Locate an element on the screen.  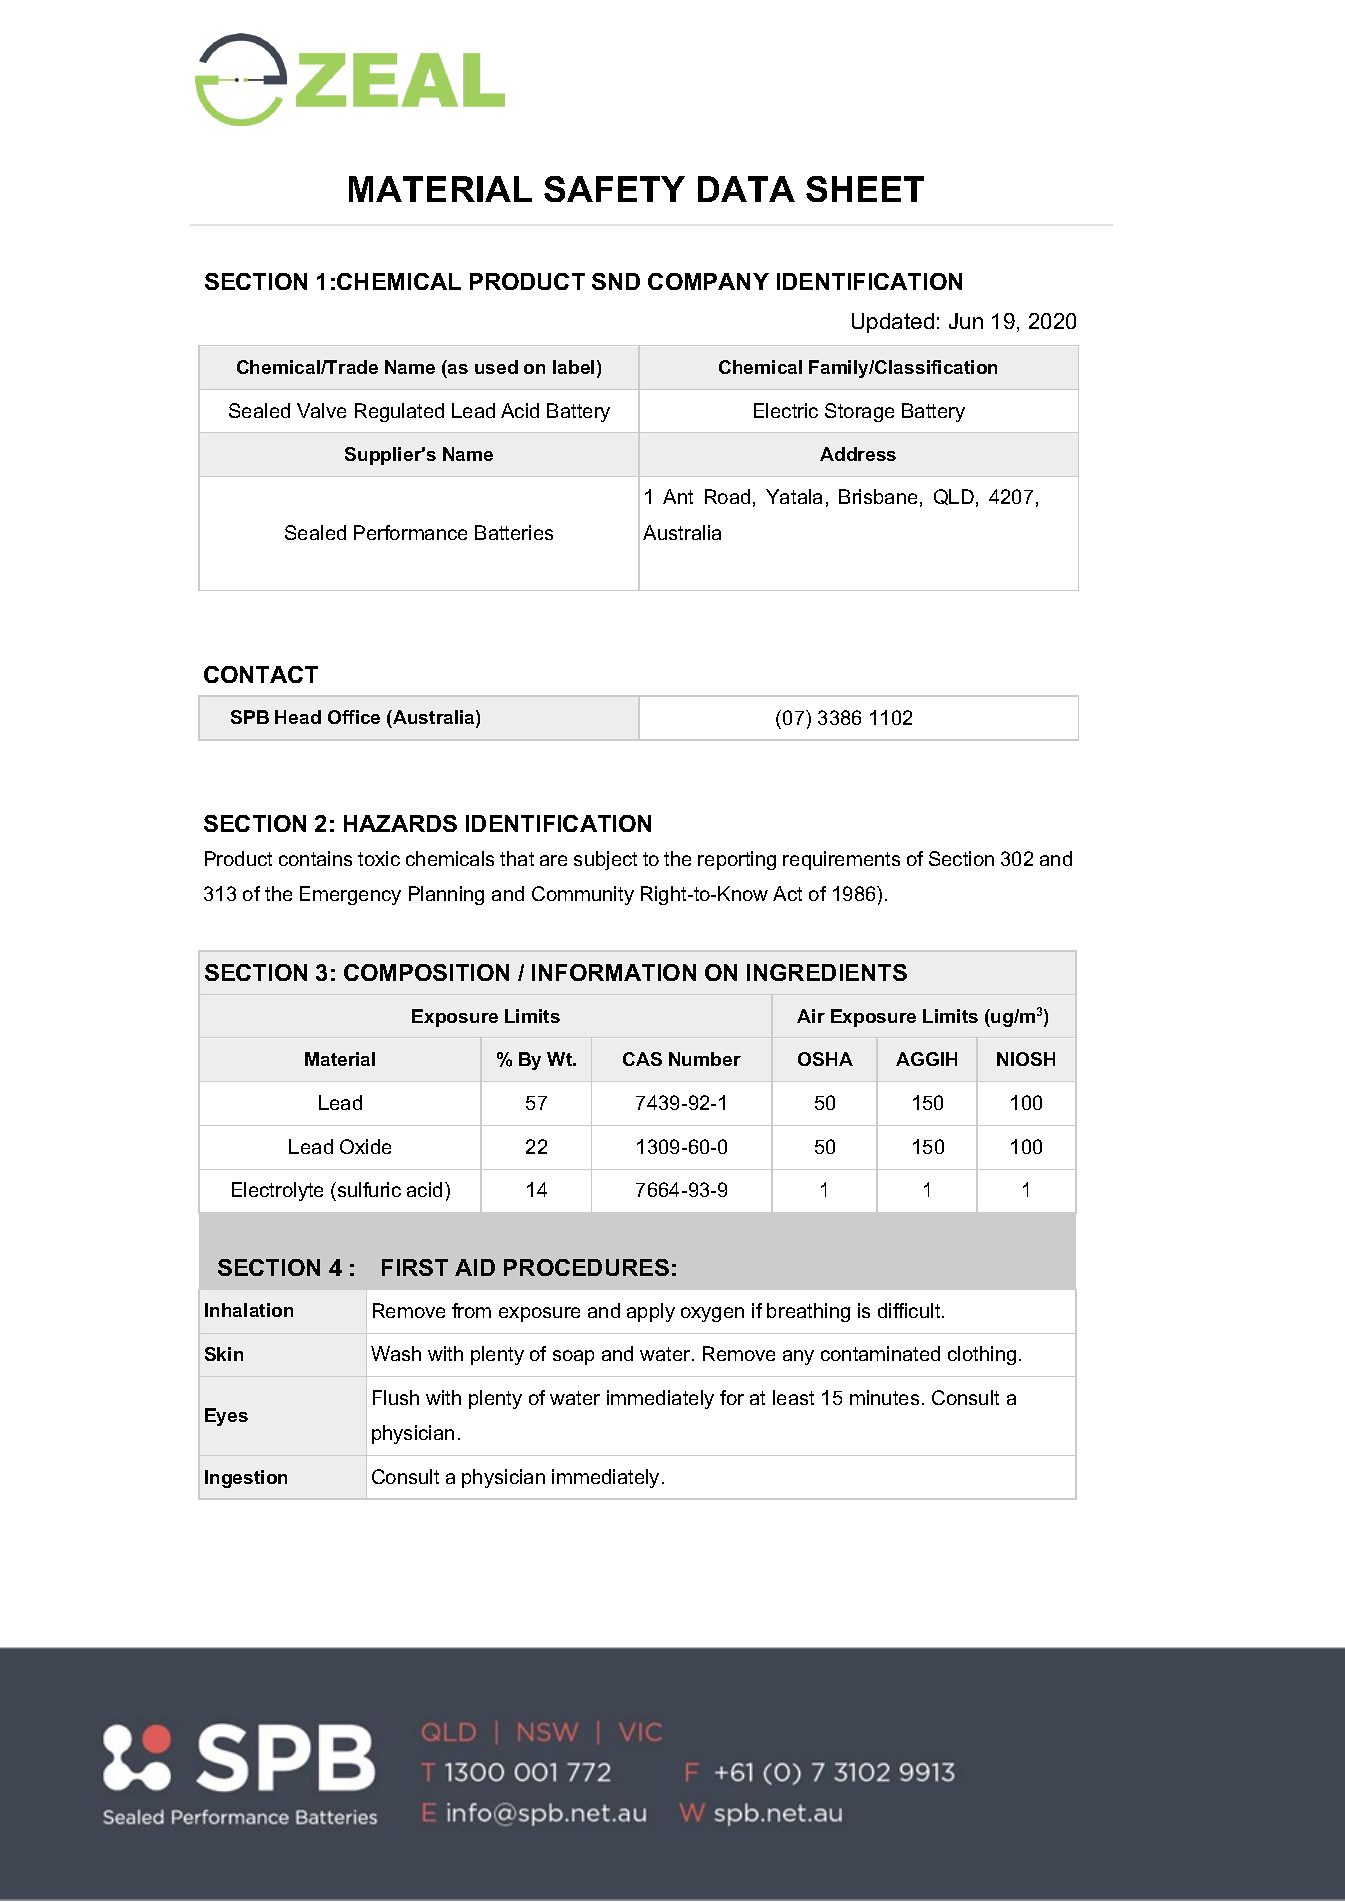
Performance is located at coordinates (410, 532).
